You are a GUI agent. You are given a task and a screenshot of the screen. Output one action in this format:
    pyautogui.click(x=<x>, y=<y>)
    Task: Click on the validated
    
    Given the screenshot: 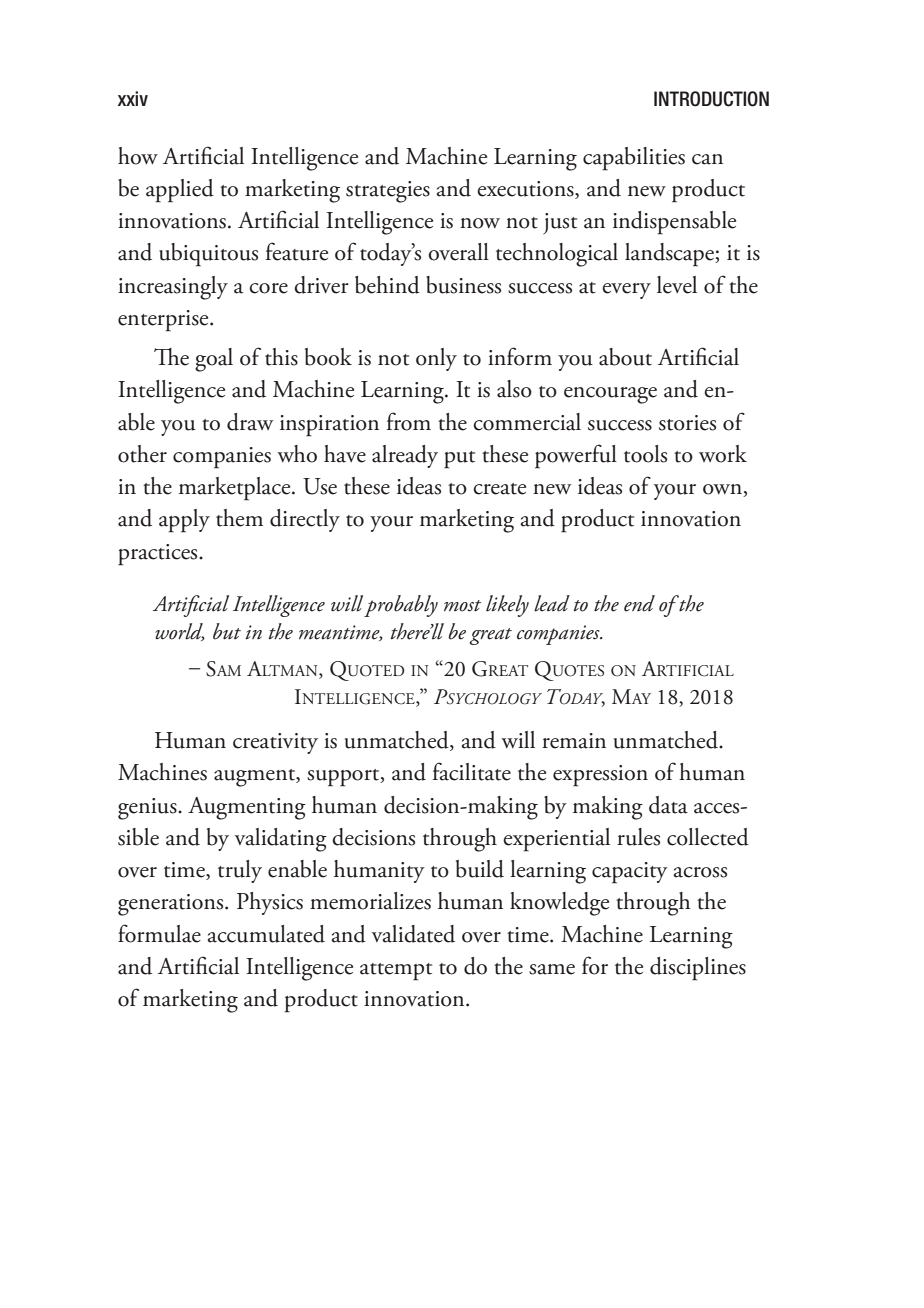 What is the action you would take?
    pyautogui.click(x=413, y=934)
